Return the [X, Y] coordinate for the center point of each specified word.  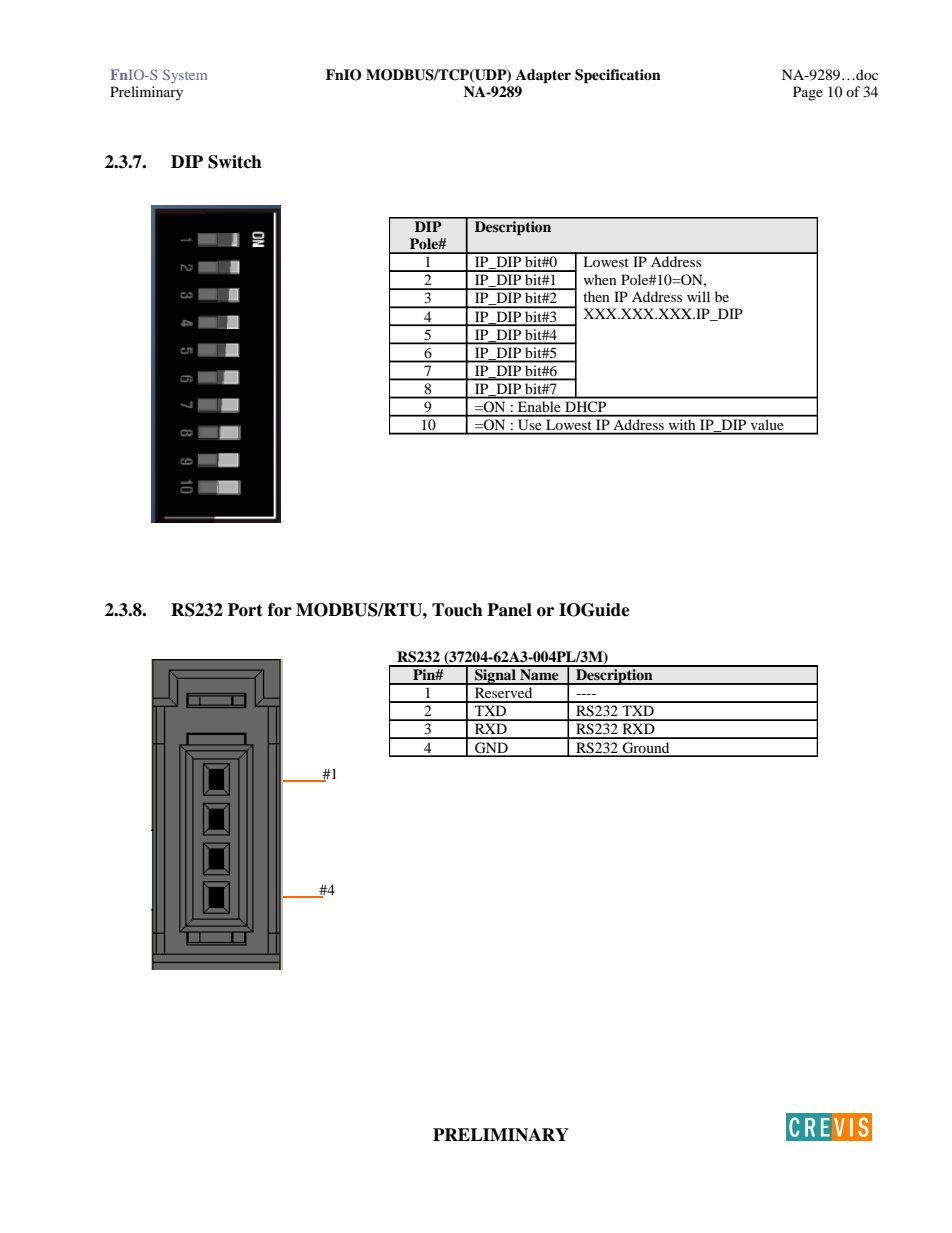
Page [808, 93]
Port [245, 610]
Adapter [543, 76]
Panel [509, 610]
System [185, 76]
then [596, 296]
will [698, 296]
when [600, 279]
